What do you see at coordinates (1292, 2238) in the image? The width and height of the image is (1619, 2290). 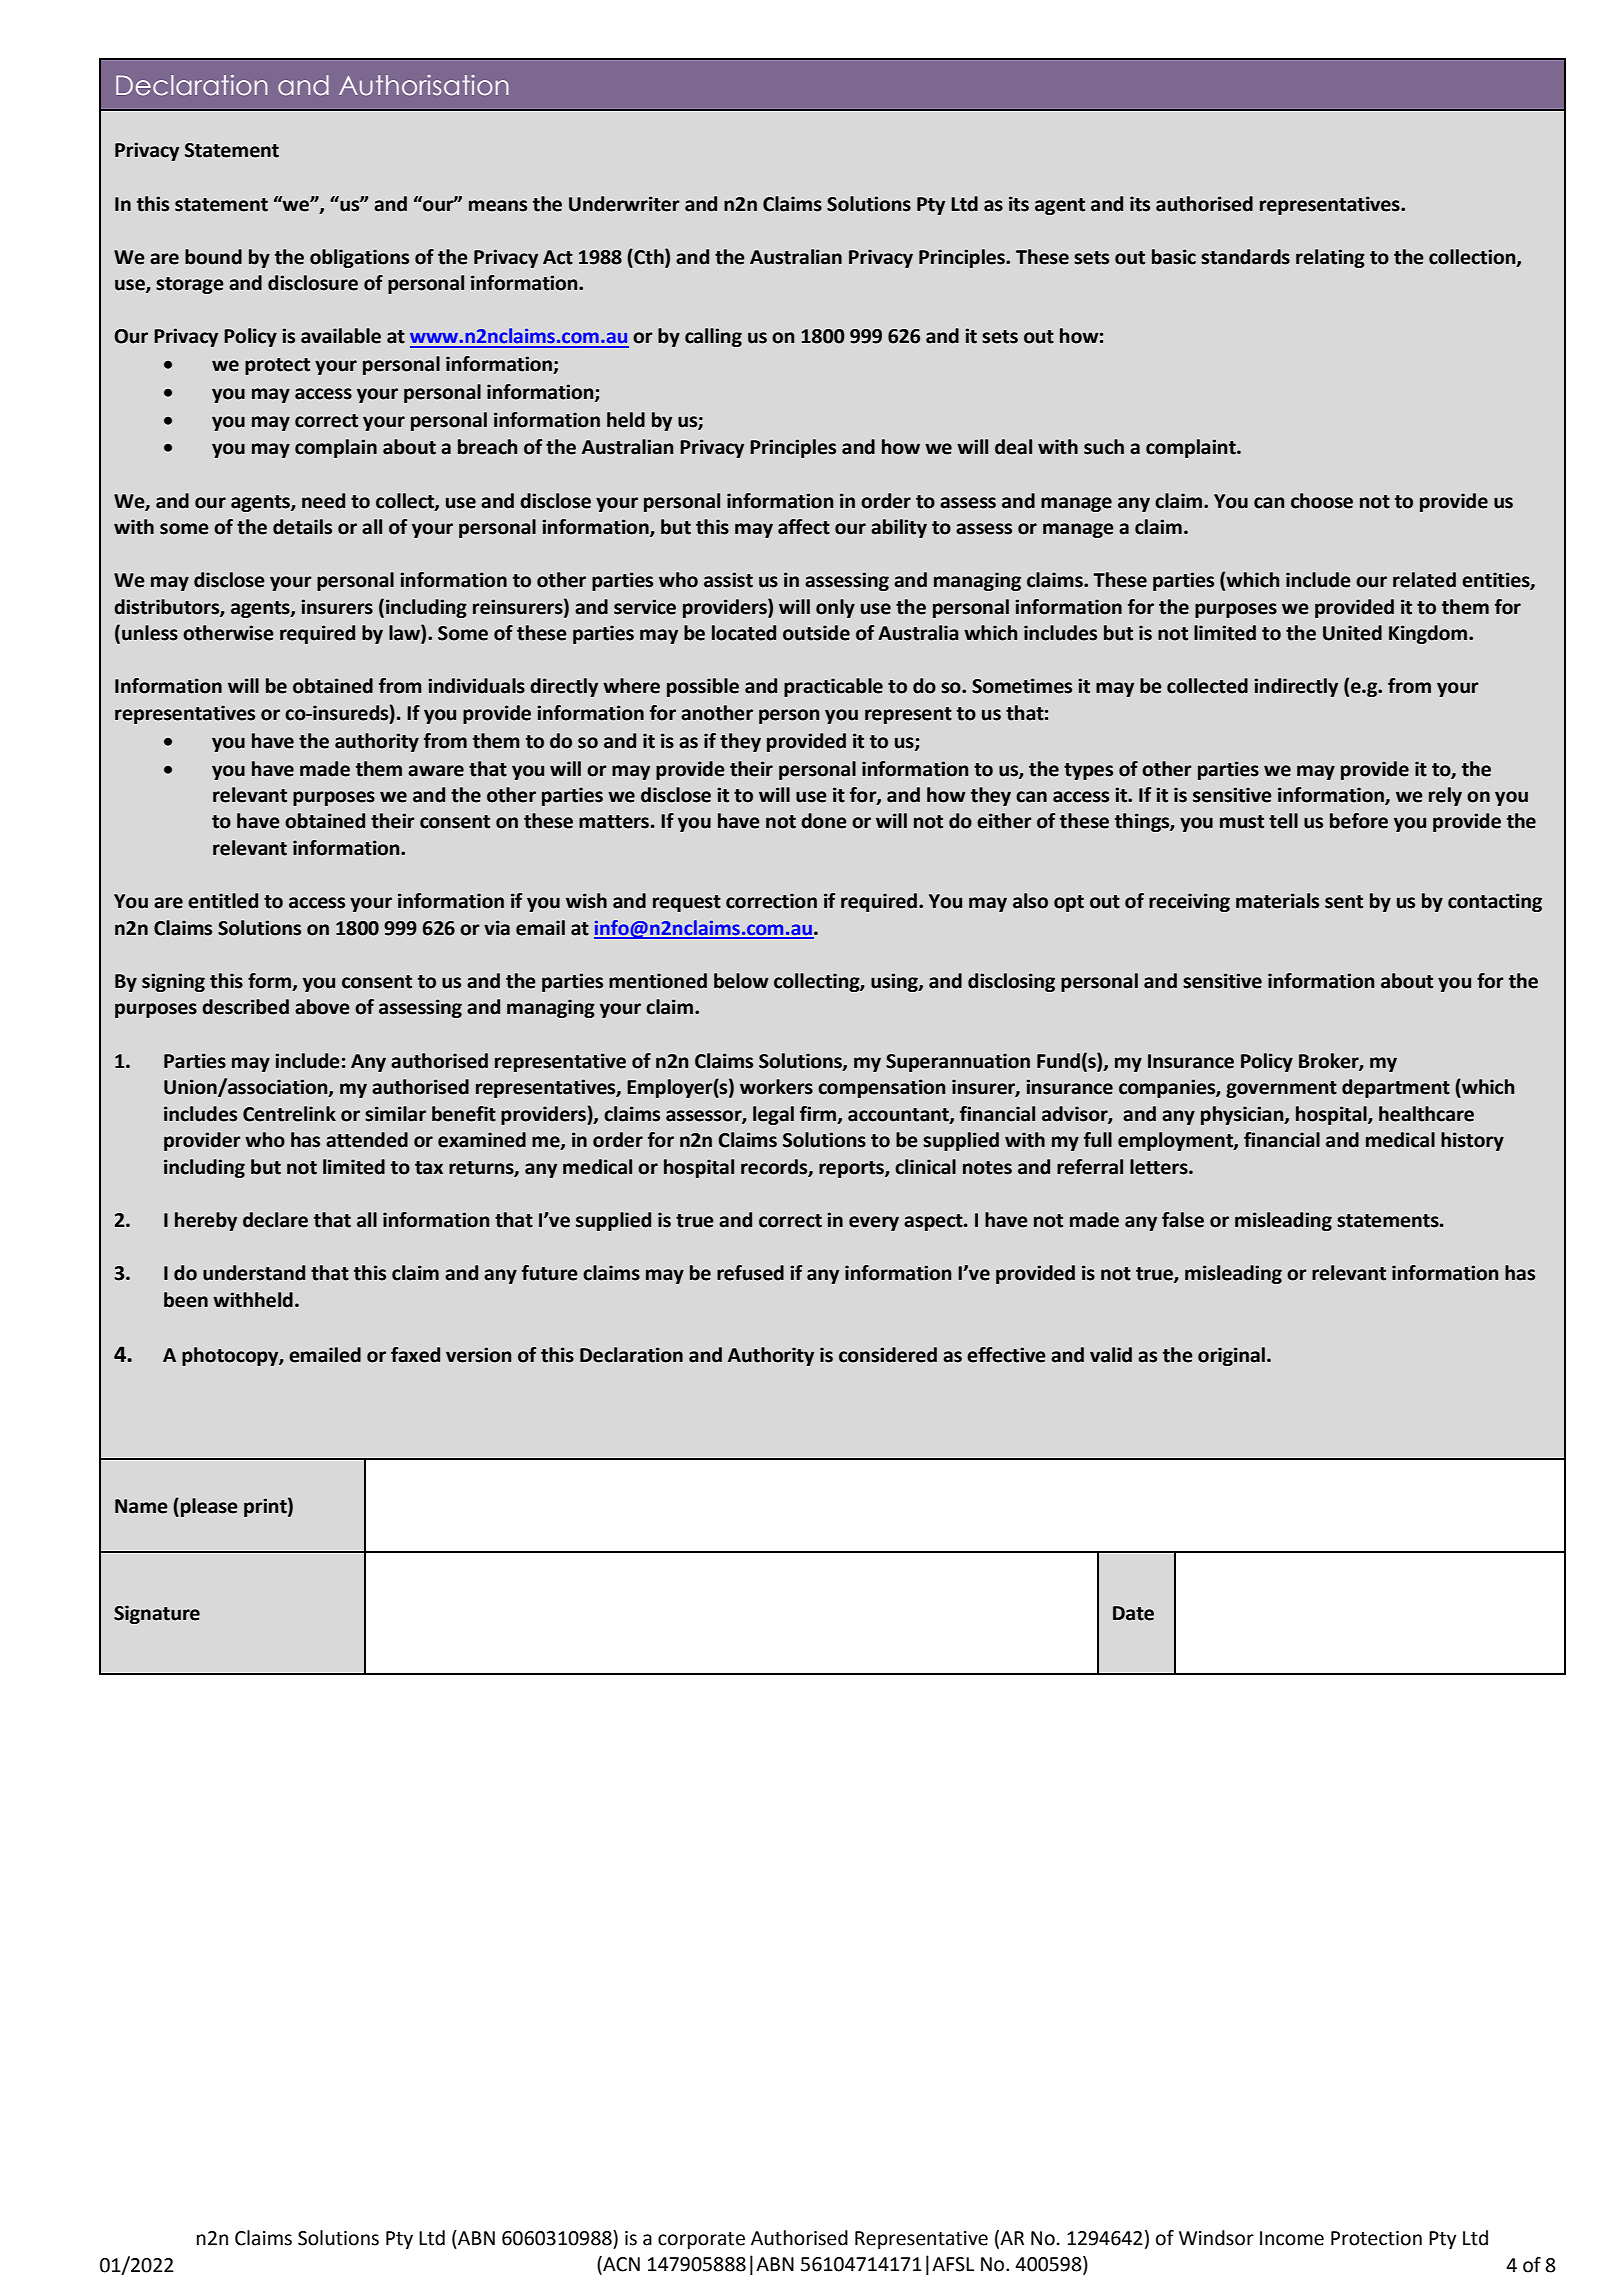 I see `Income` at bounding box center [1292, 2238].
